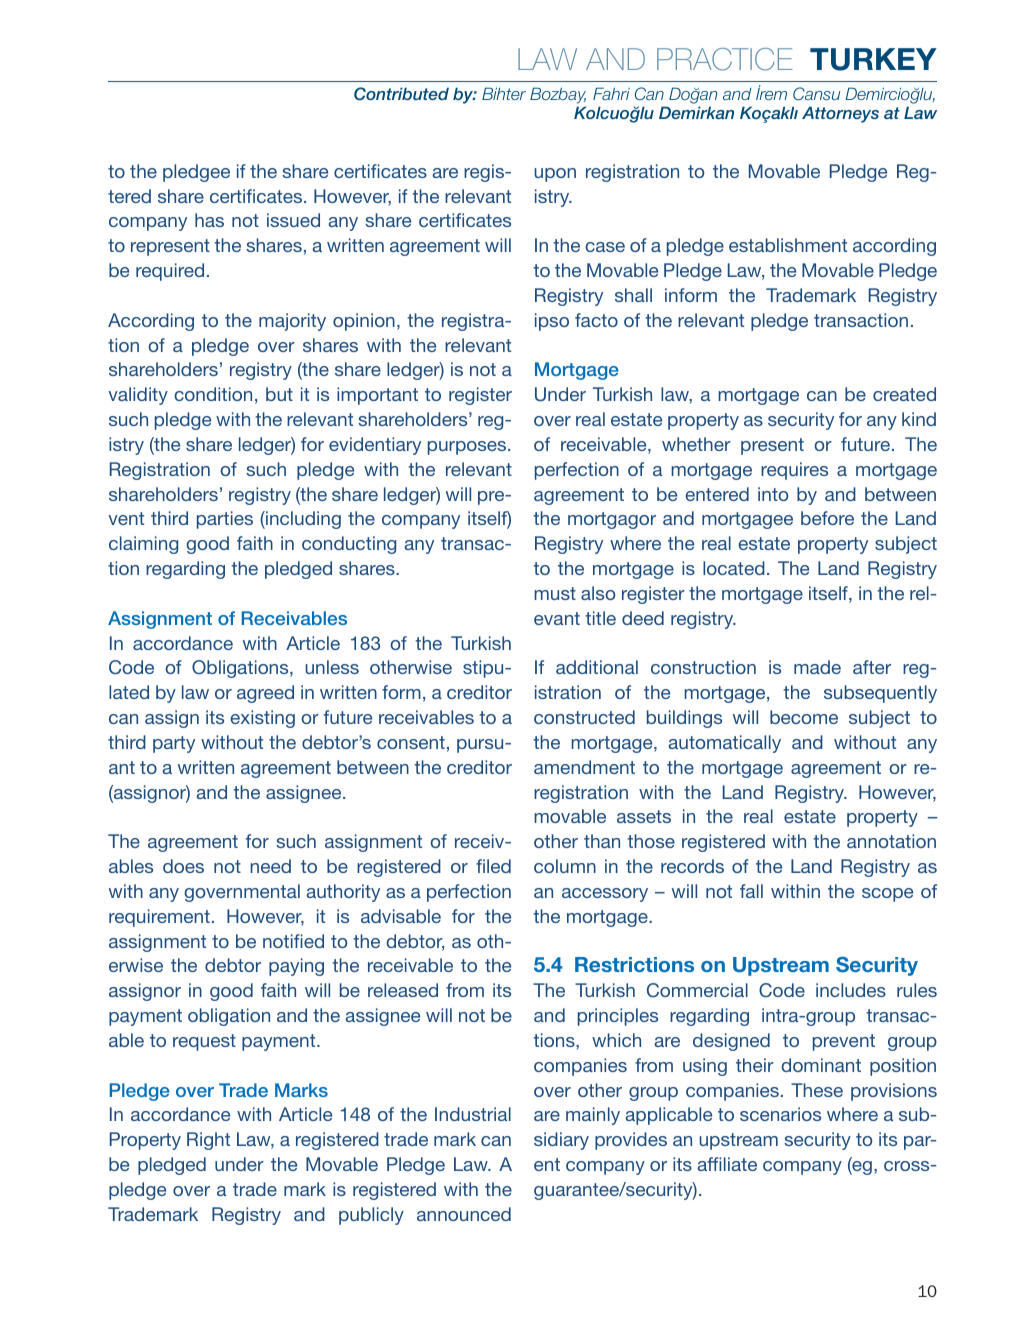 Image resolution: width=1024 pixels, height=1332 pixels. I want to click on upon, so click(555, 175).
